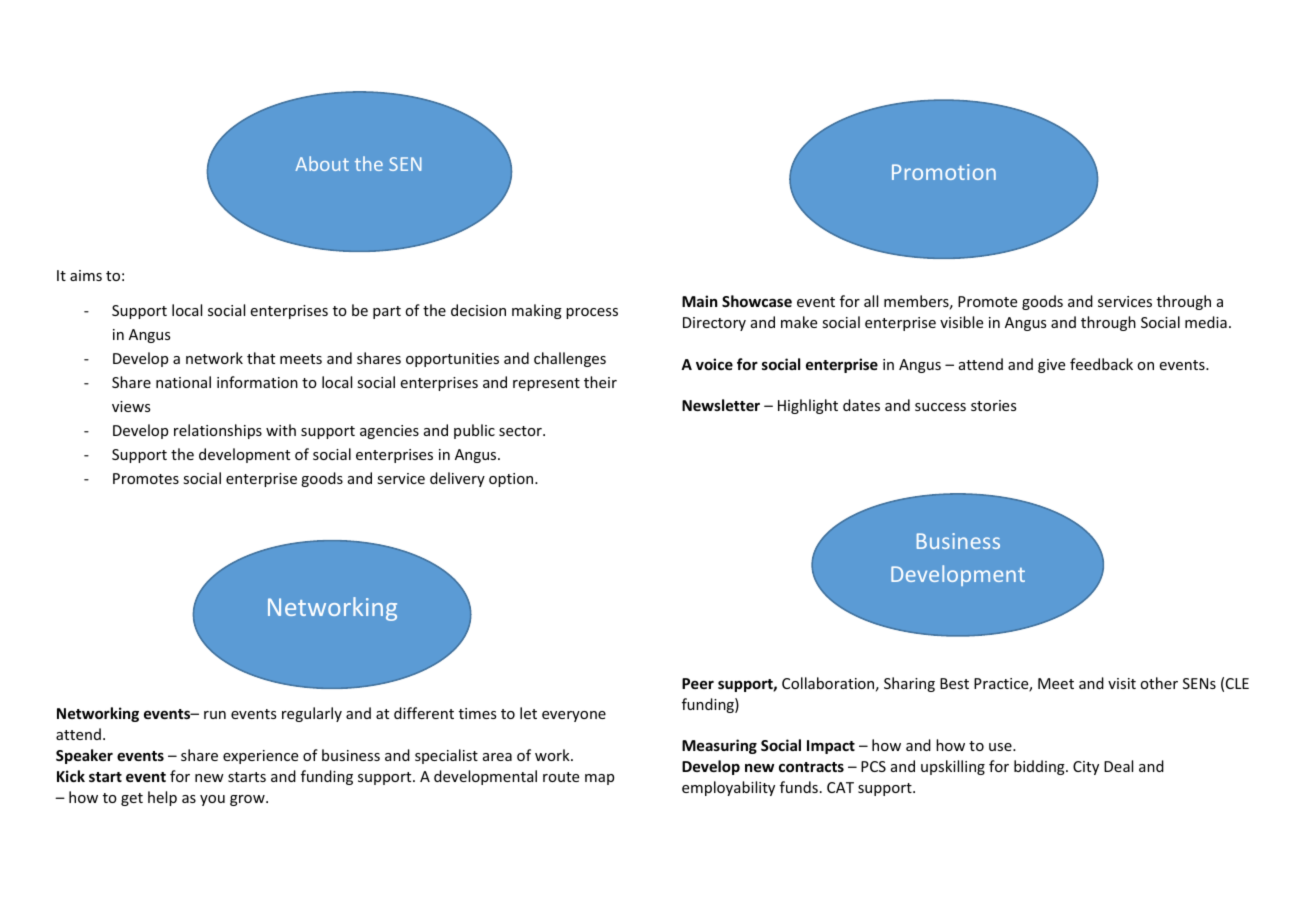 This page has width=1308, height=924. Describe the element at coordinates (457, 479) in the page. I see `delivery` at that location.
